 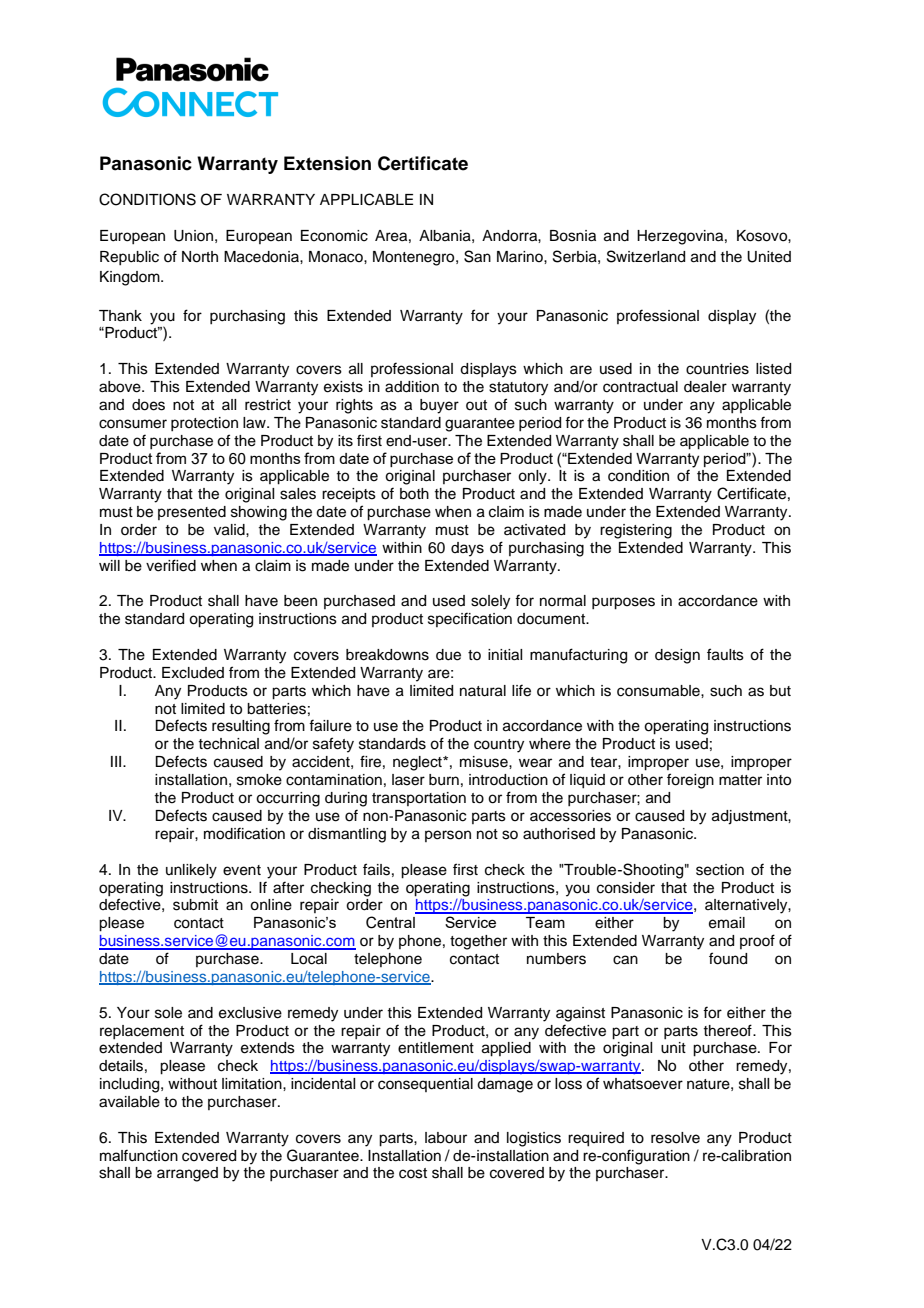 What do you see at coordinates (193, 236) in the image?
I see `Union` at bounding box center [193, 236].
